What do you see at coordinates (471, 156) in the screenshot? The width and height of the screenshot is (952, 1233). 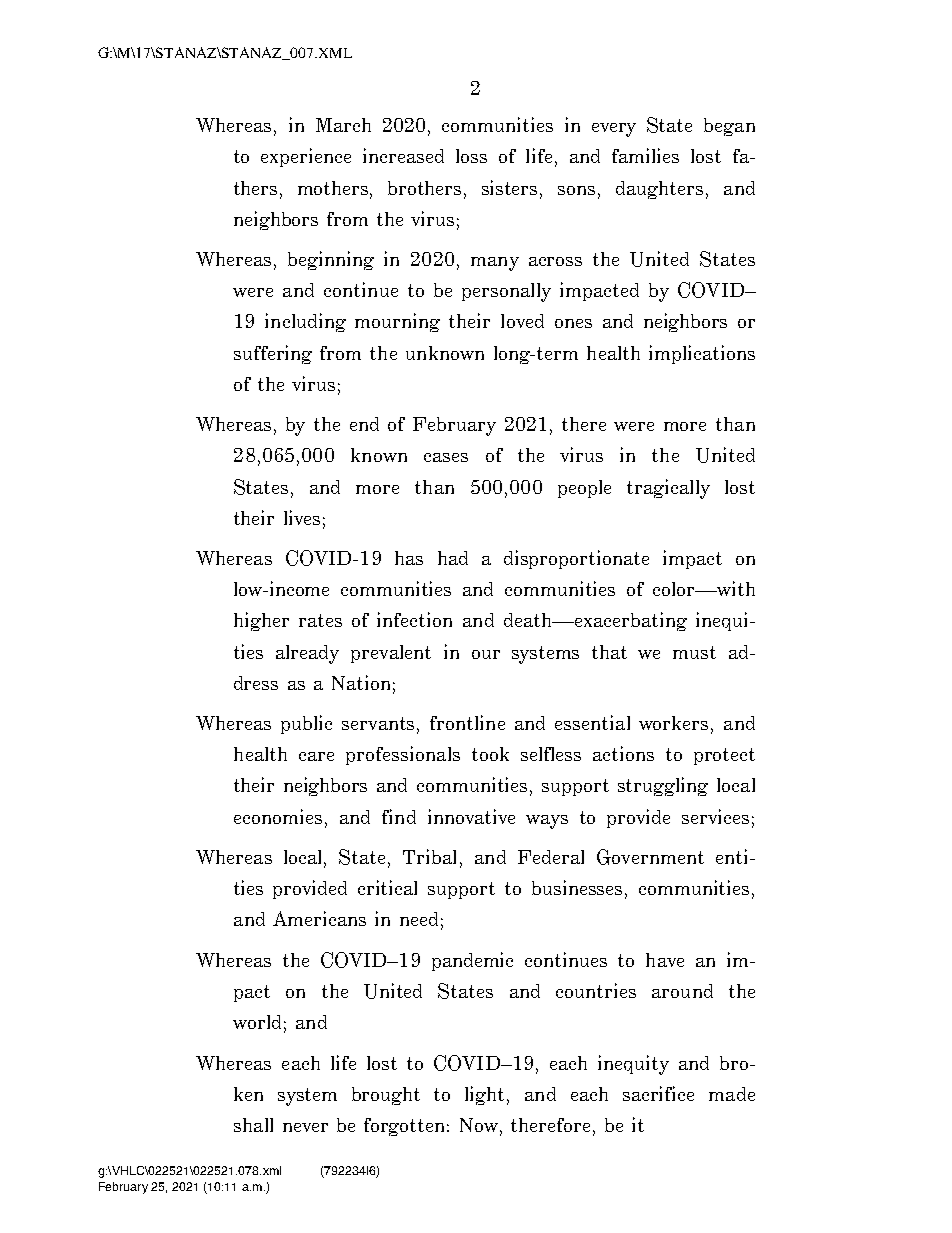 I see `loss` at bounding box center [471, 156].
